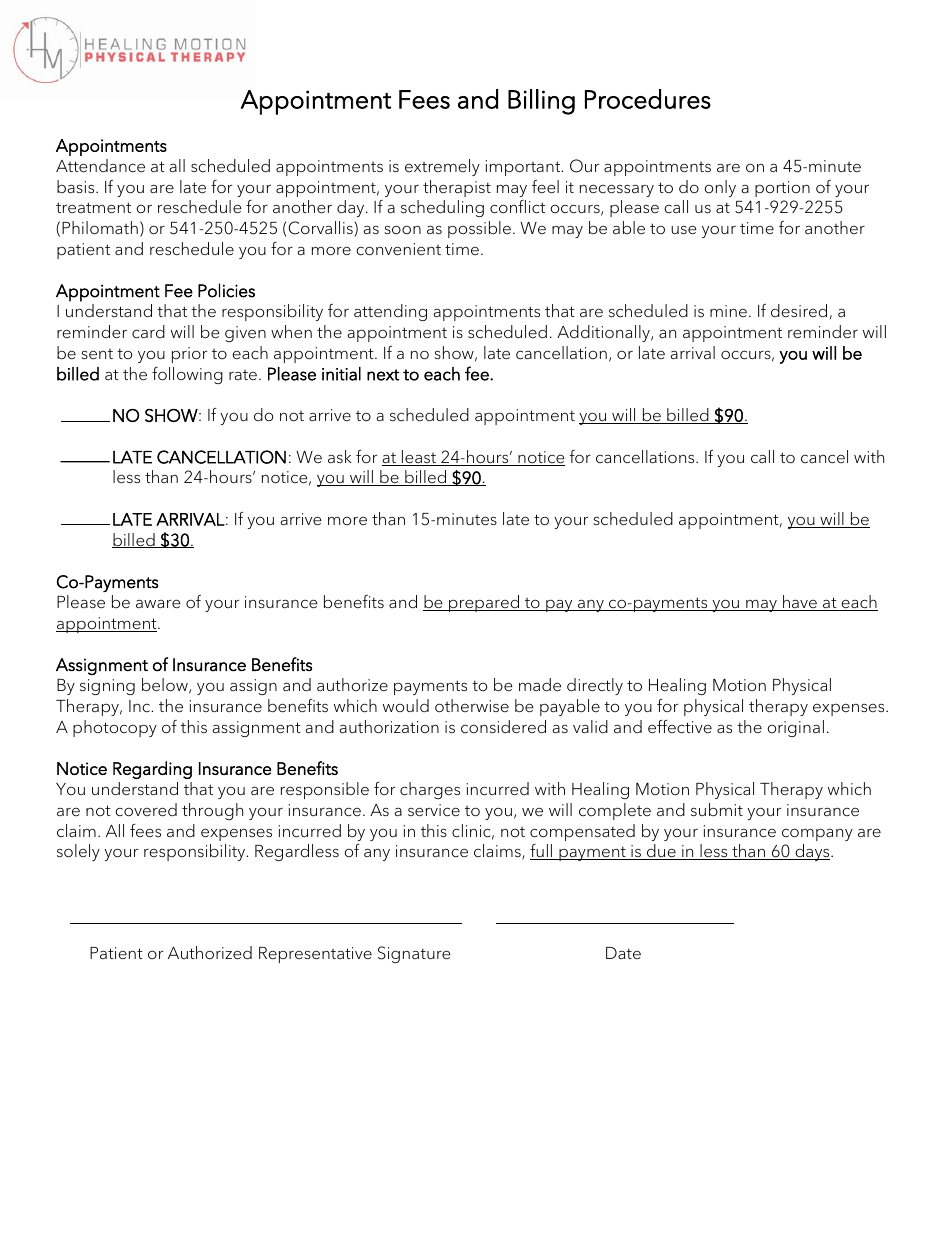 This page has width=952, height=1233. I want to click on Procedures, so click(648, 99).
